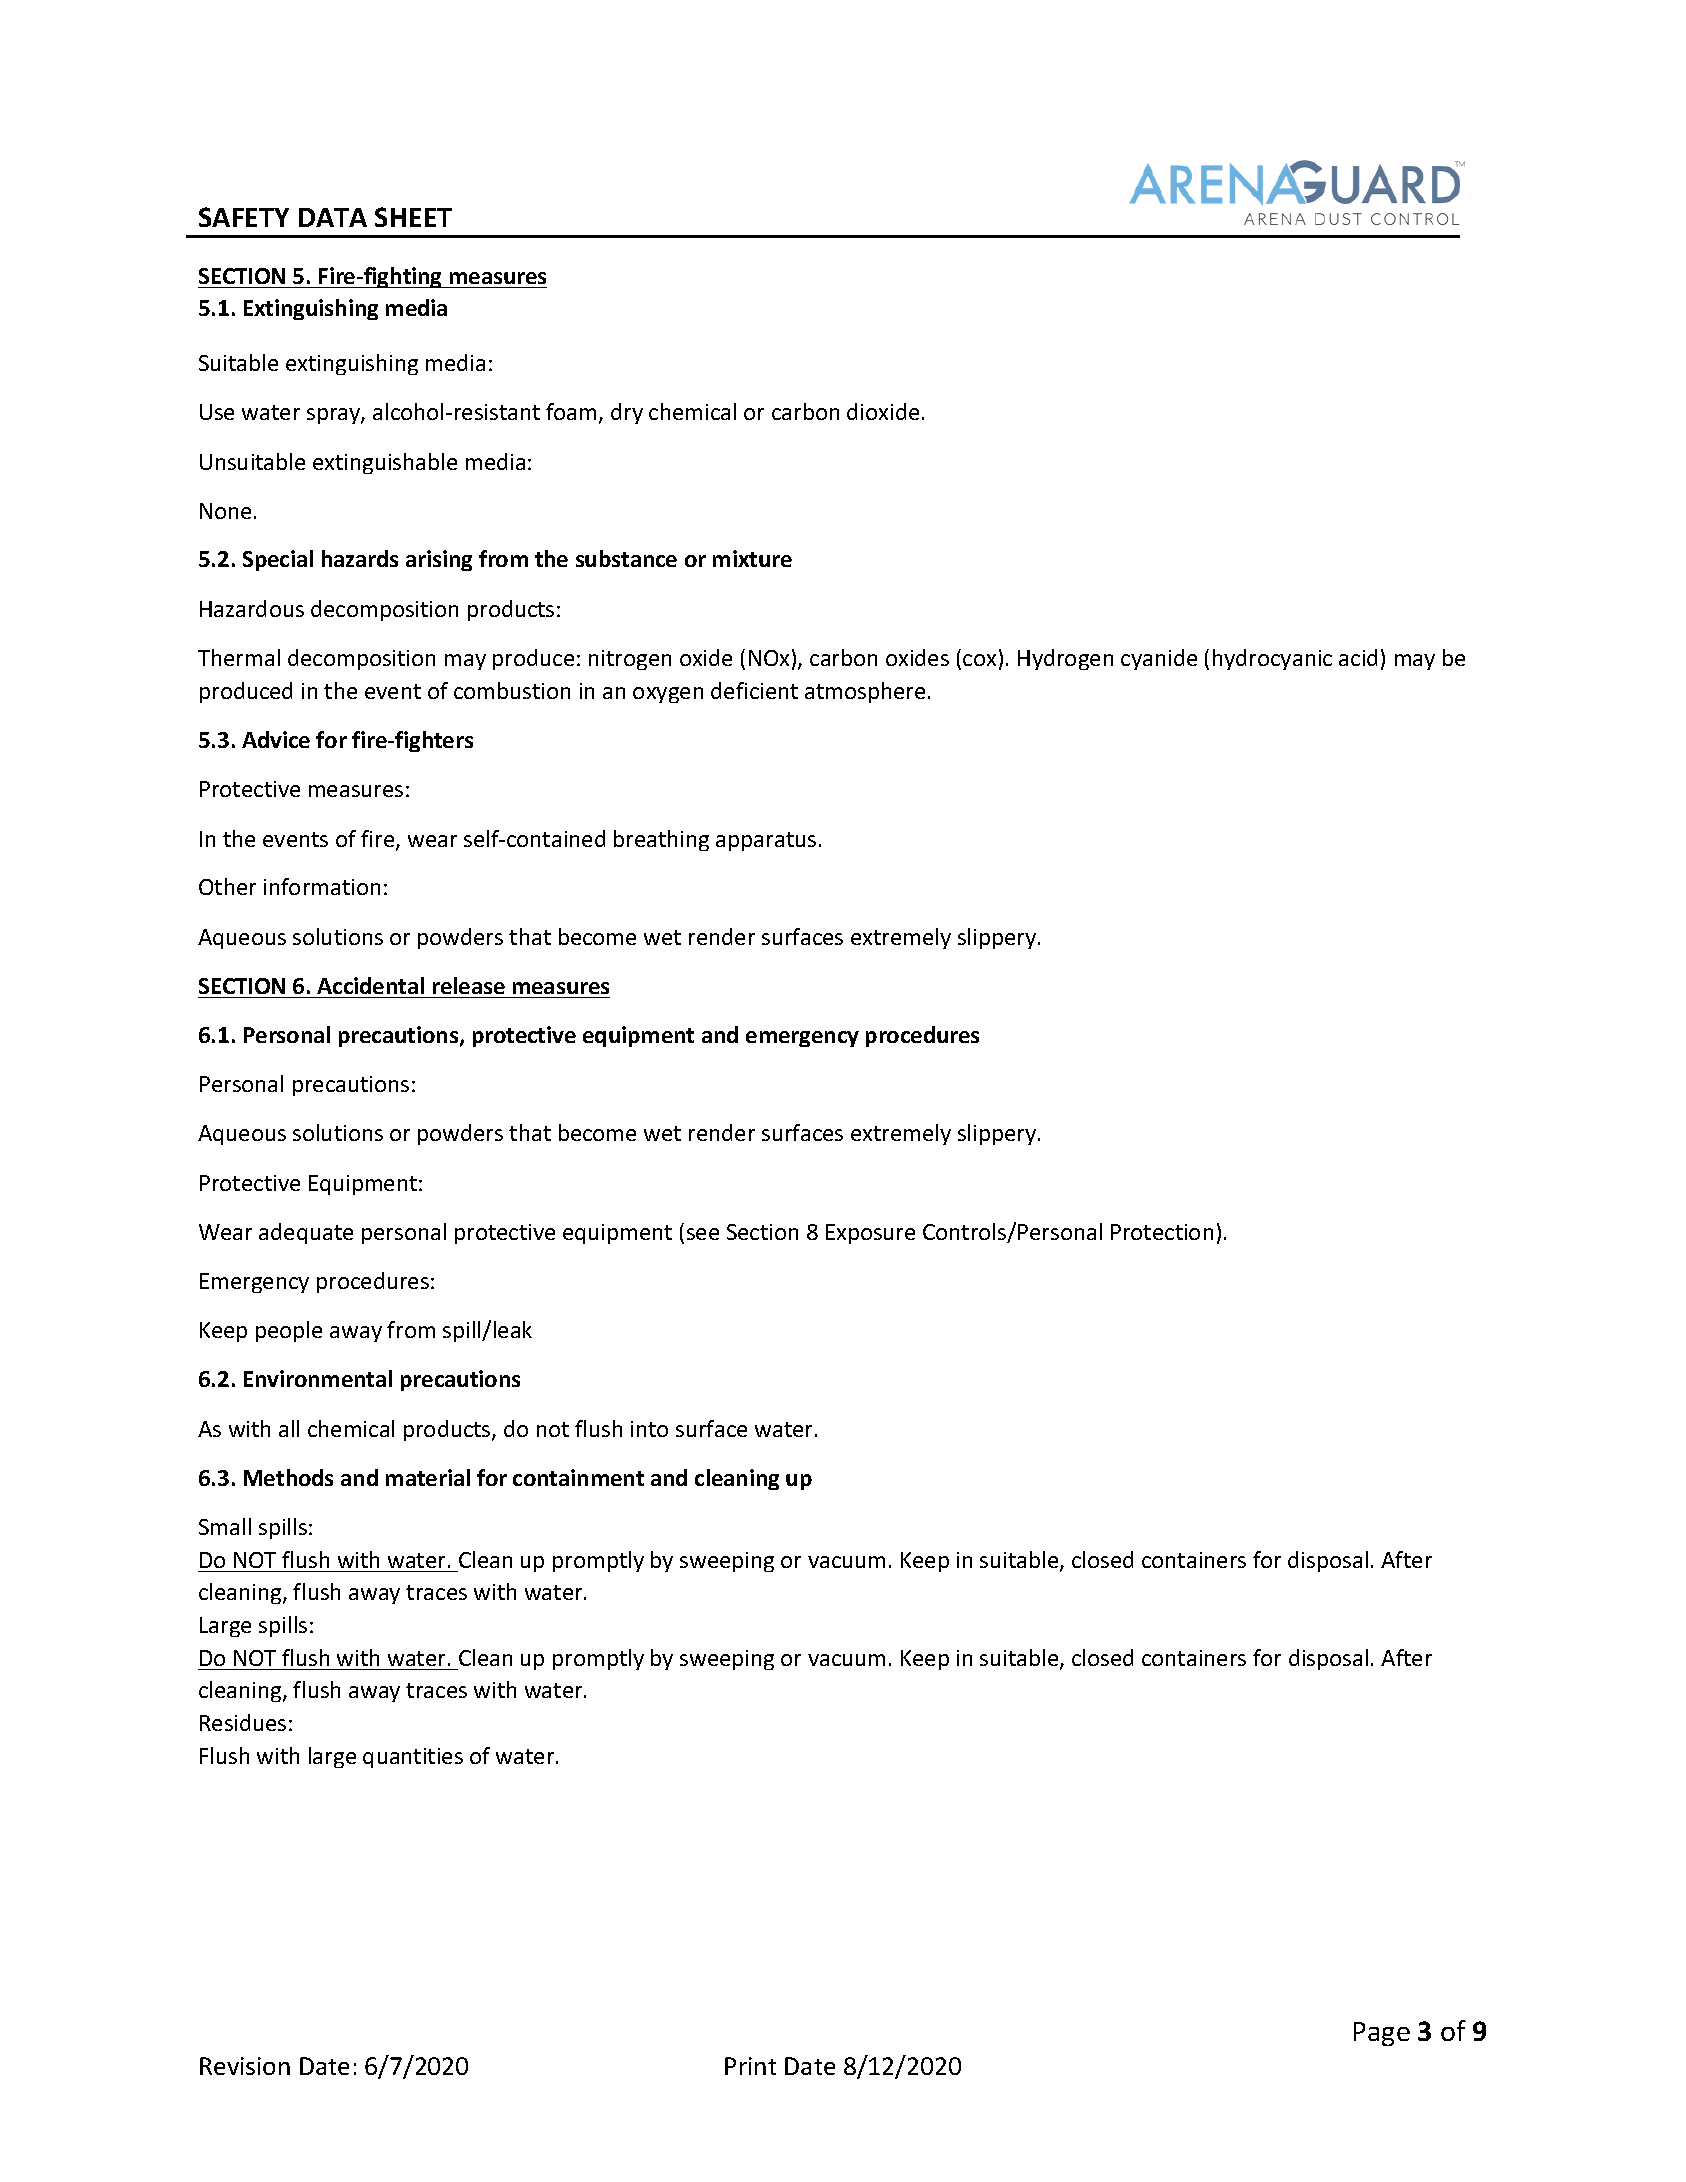 The height and width of the image is (2182, 1686). What do you see at coordinates (1159, 659) in the image?
I see `cyanide` at bounding box center [1159, 659].
